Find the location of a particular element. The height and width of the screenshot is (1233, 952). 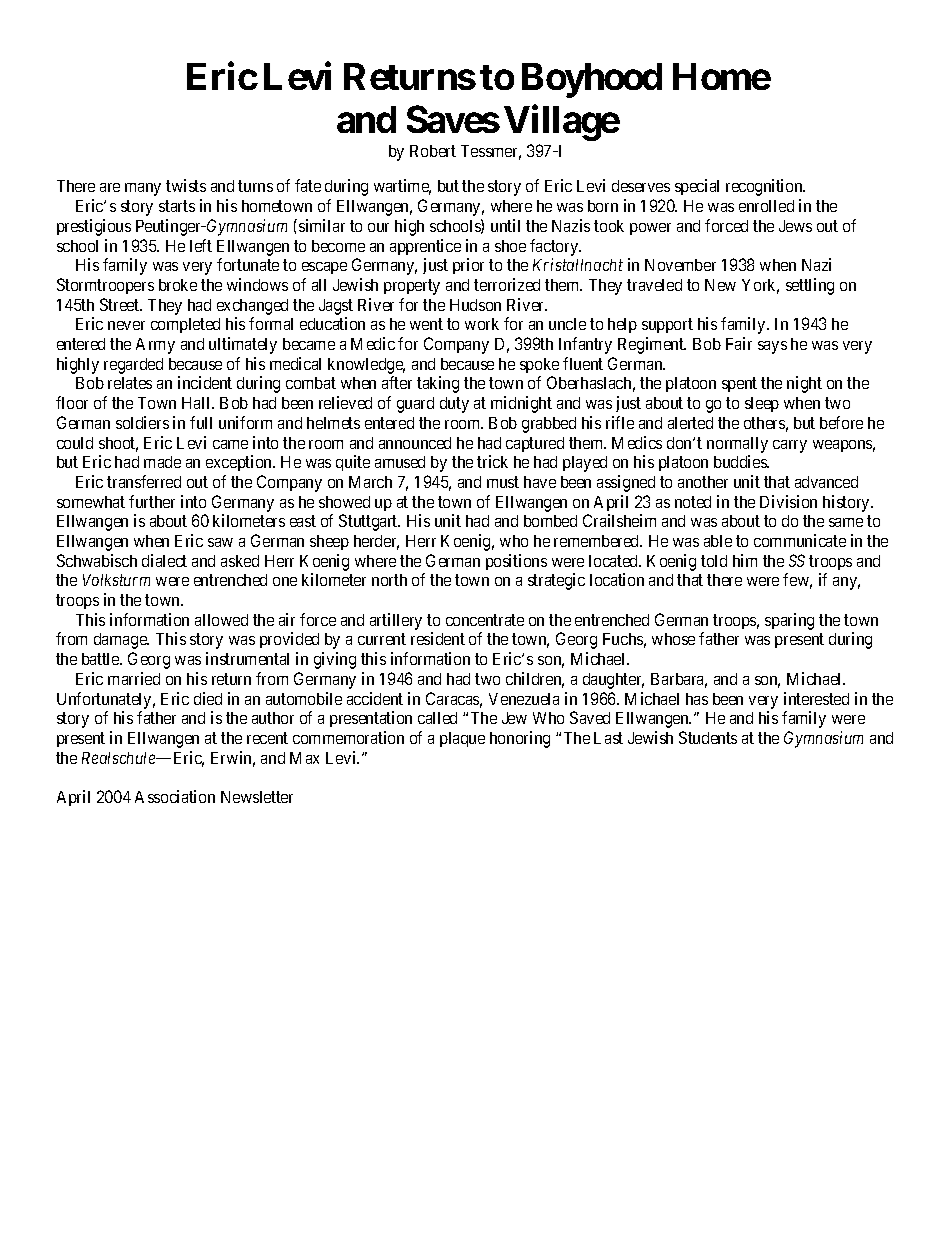

Association is located at coordinates (175, 796).
